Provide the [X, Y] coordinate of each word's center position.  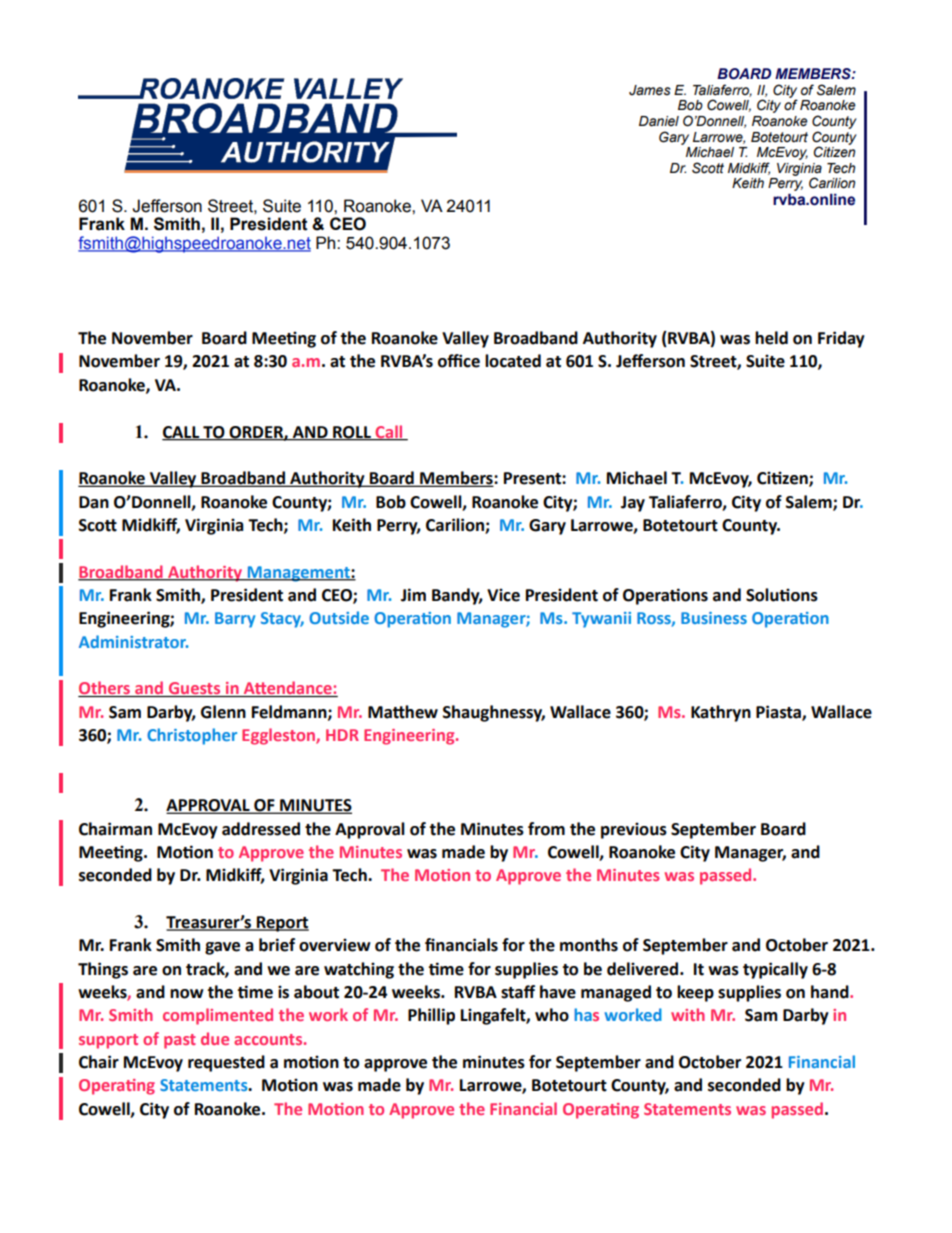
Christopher [192, 736]
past [180, 1041]
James [650, 90]
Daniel [659, 121]
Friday [841, 339]
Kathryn [721, 713]
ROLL [352, 433]
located [513, 361]
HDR [342, 735]
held [771, 338]
